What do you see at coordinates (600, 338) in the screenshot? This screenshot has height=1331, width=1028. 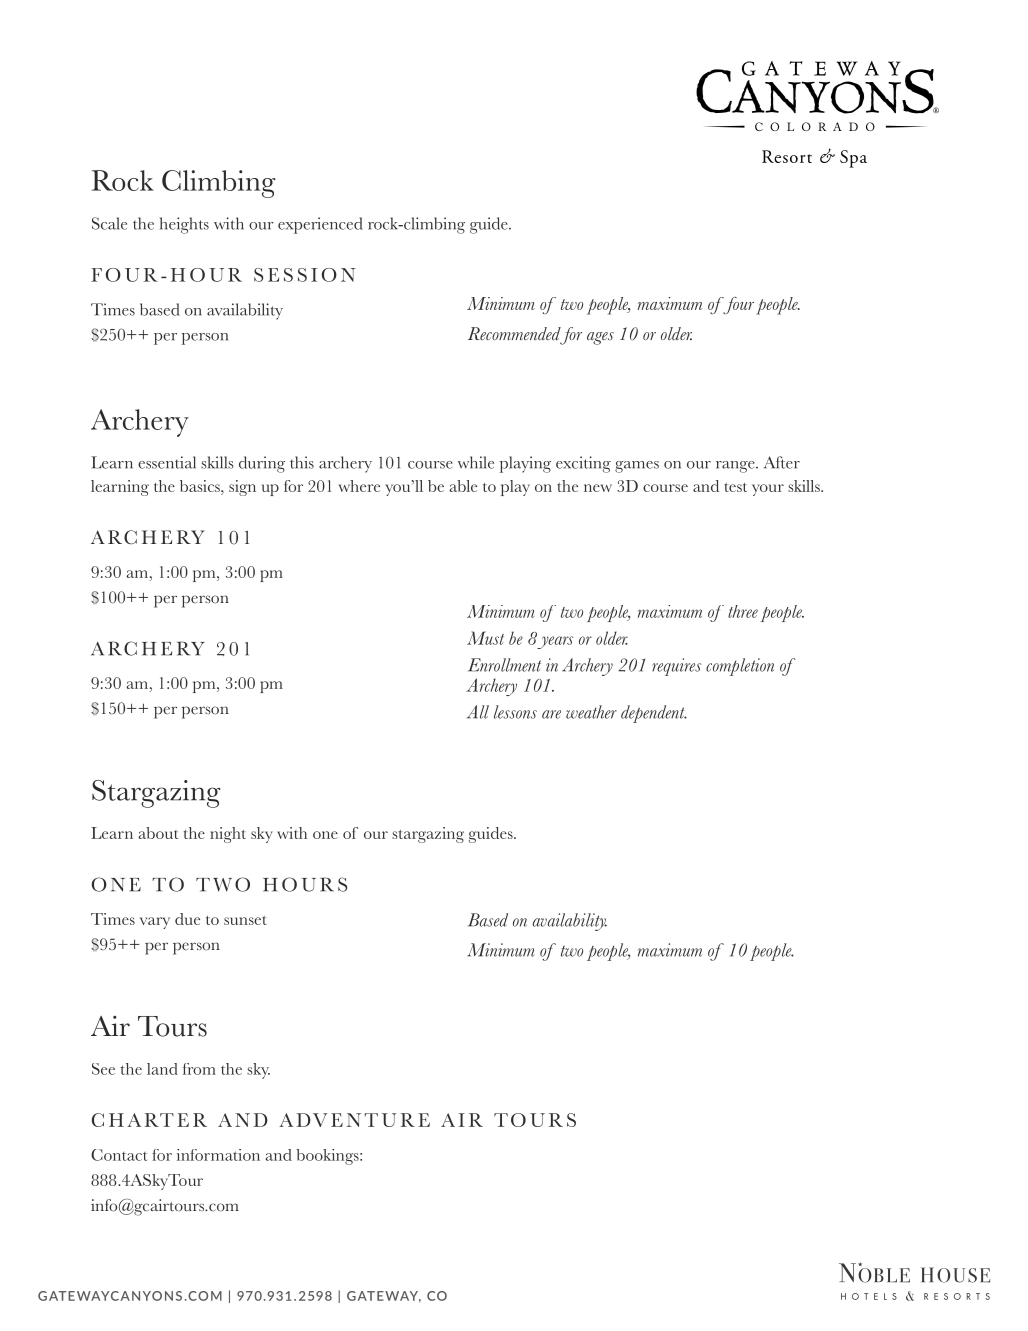 I see `ages` at bounding box center [600, 338].
